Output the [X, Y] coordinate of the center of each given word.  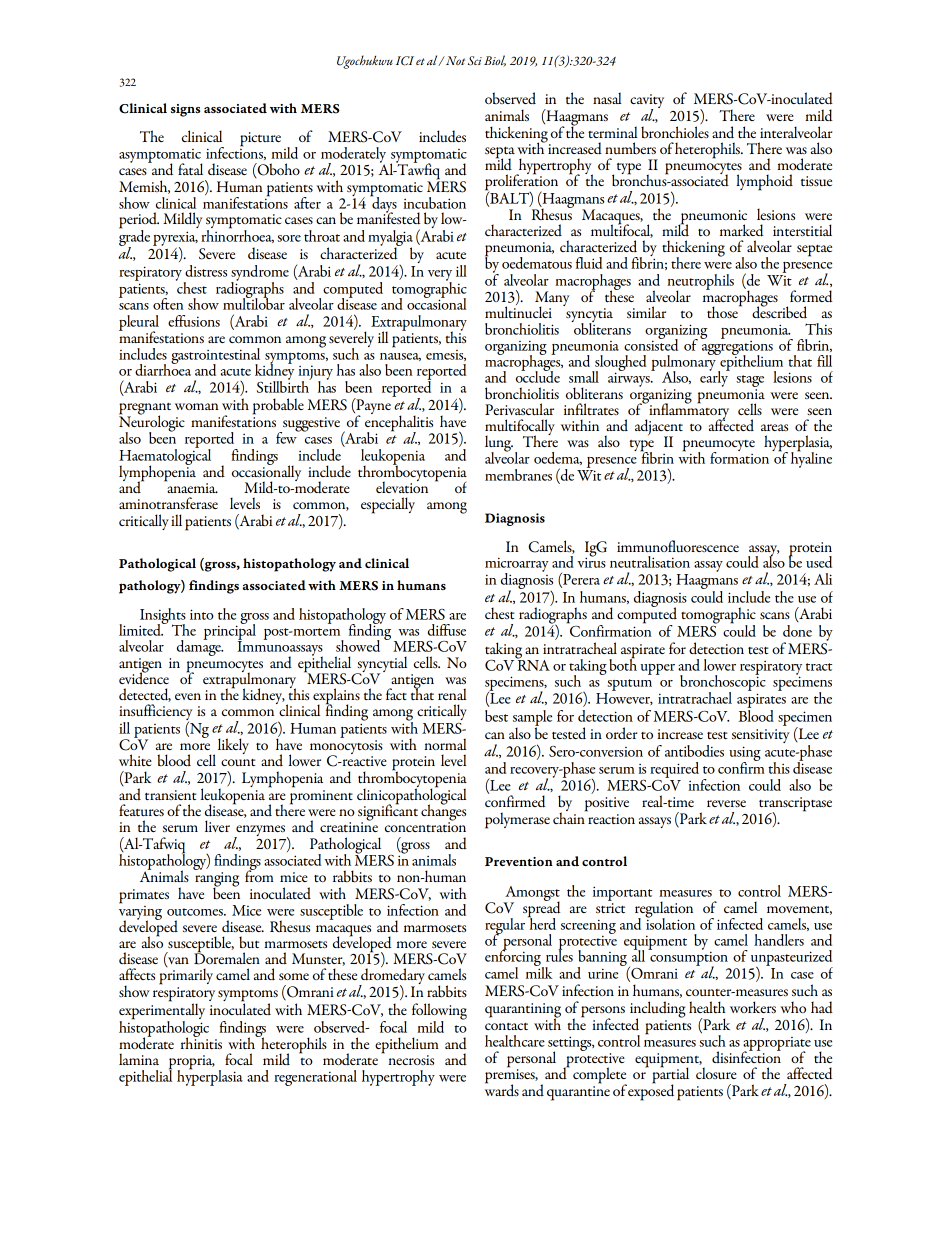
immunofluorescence [678, 546]
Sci [475, 61]
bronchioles [675, 132]
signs [185, 110]
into [202, 614]
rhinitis [201, 1042]
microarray [517, 565]
